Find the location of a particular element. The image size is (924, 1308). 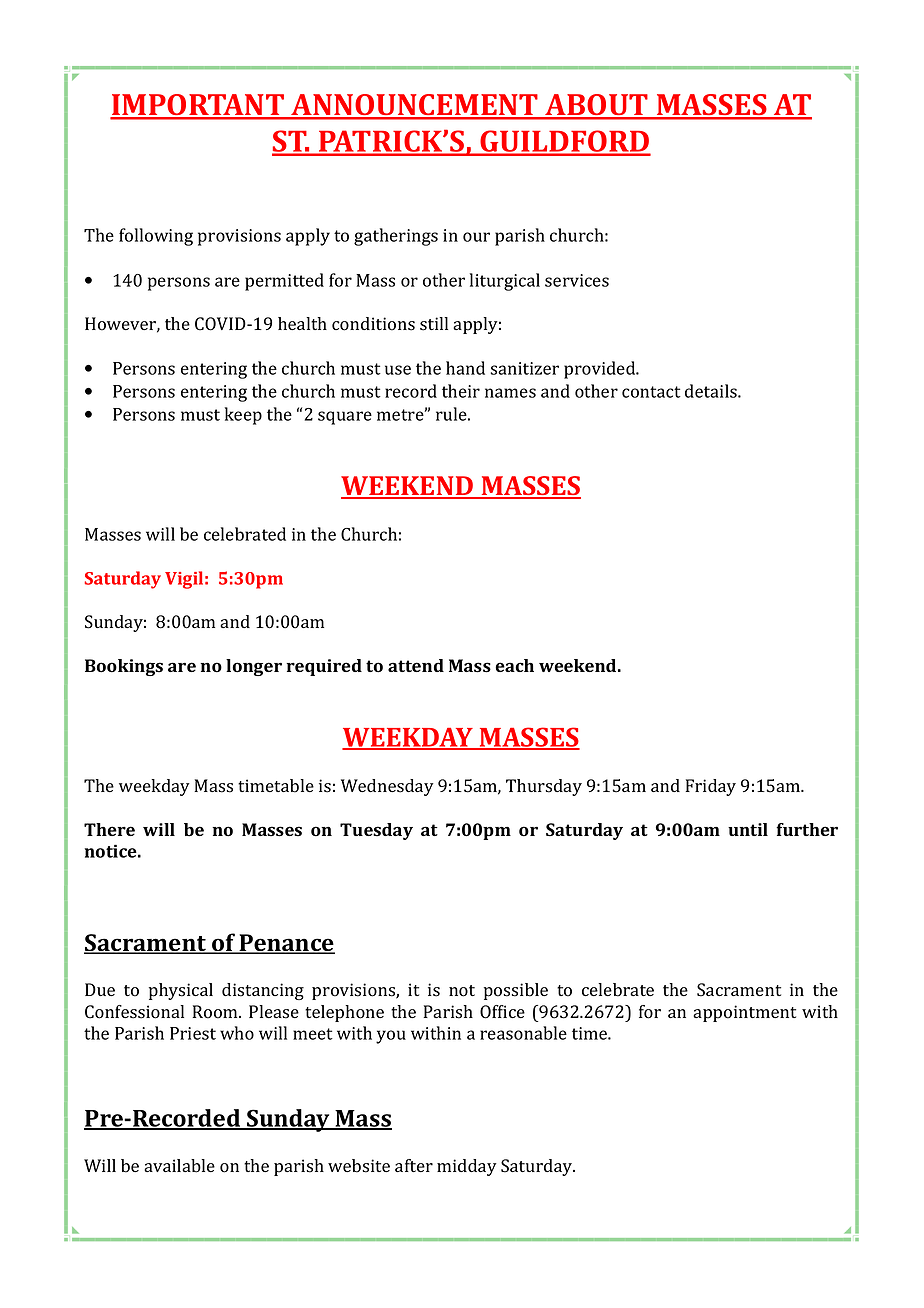

following is located at coordinates (156, 237).
